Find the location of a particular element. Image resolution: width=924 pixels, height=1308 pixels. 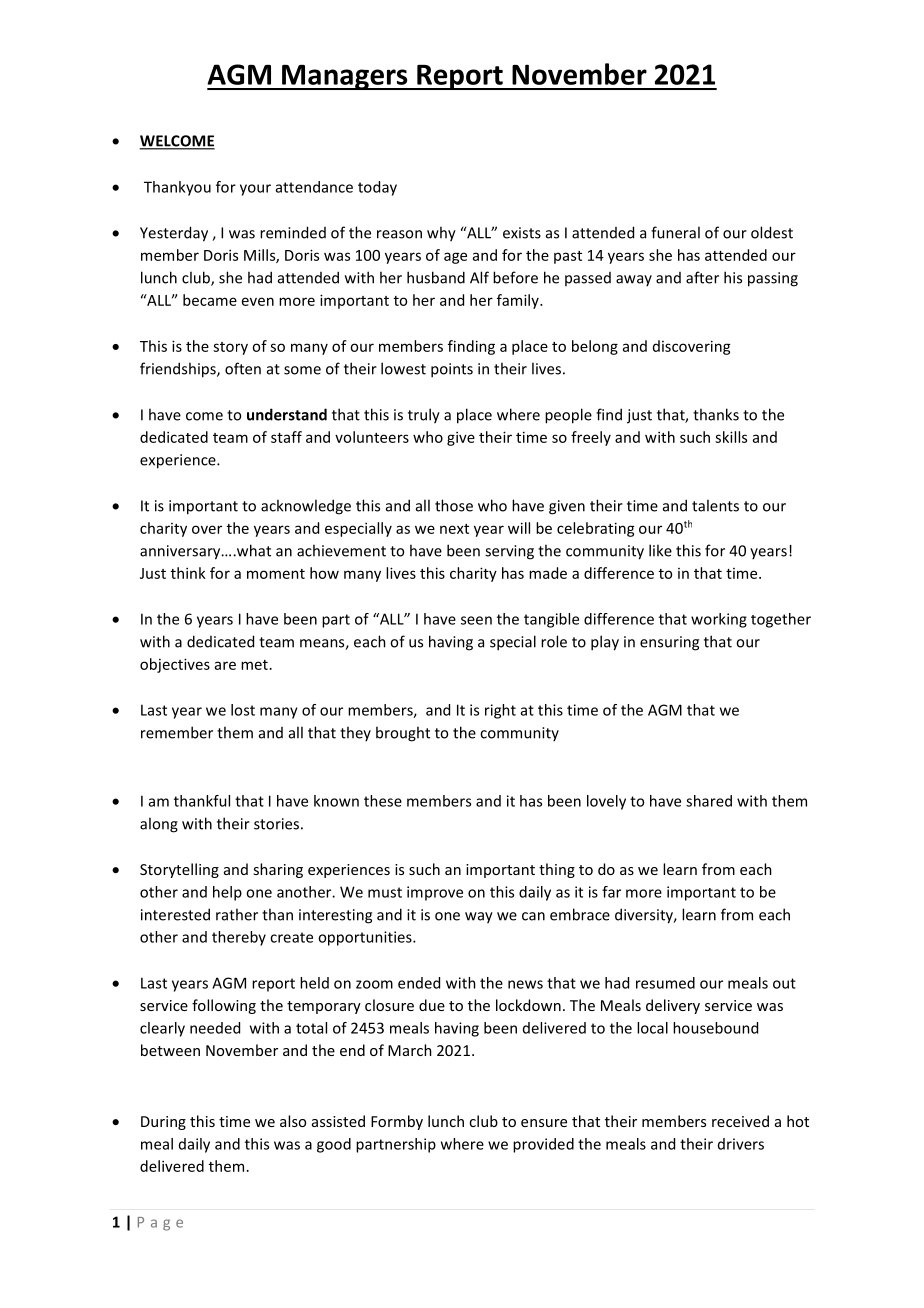

also is located at coordinates (293, 1121).
